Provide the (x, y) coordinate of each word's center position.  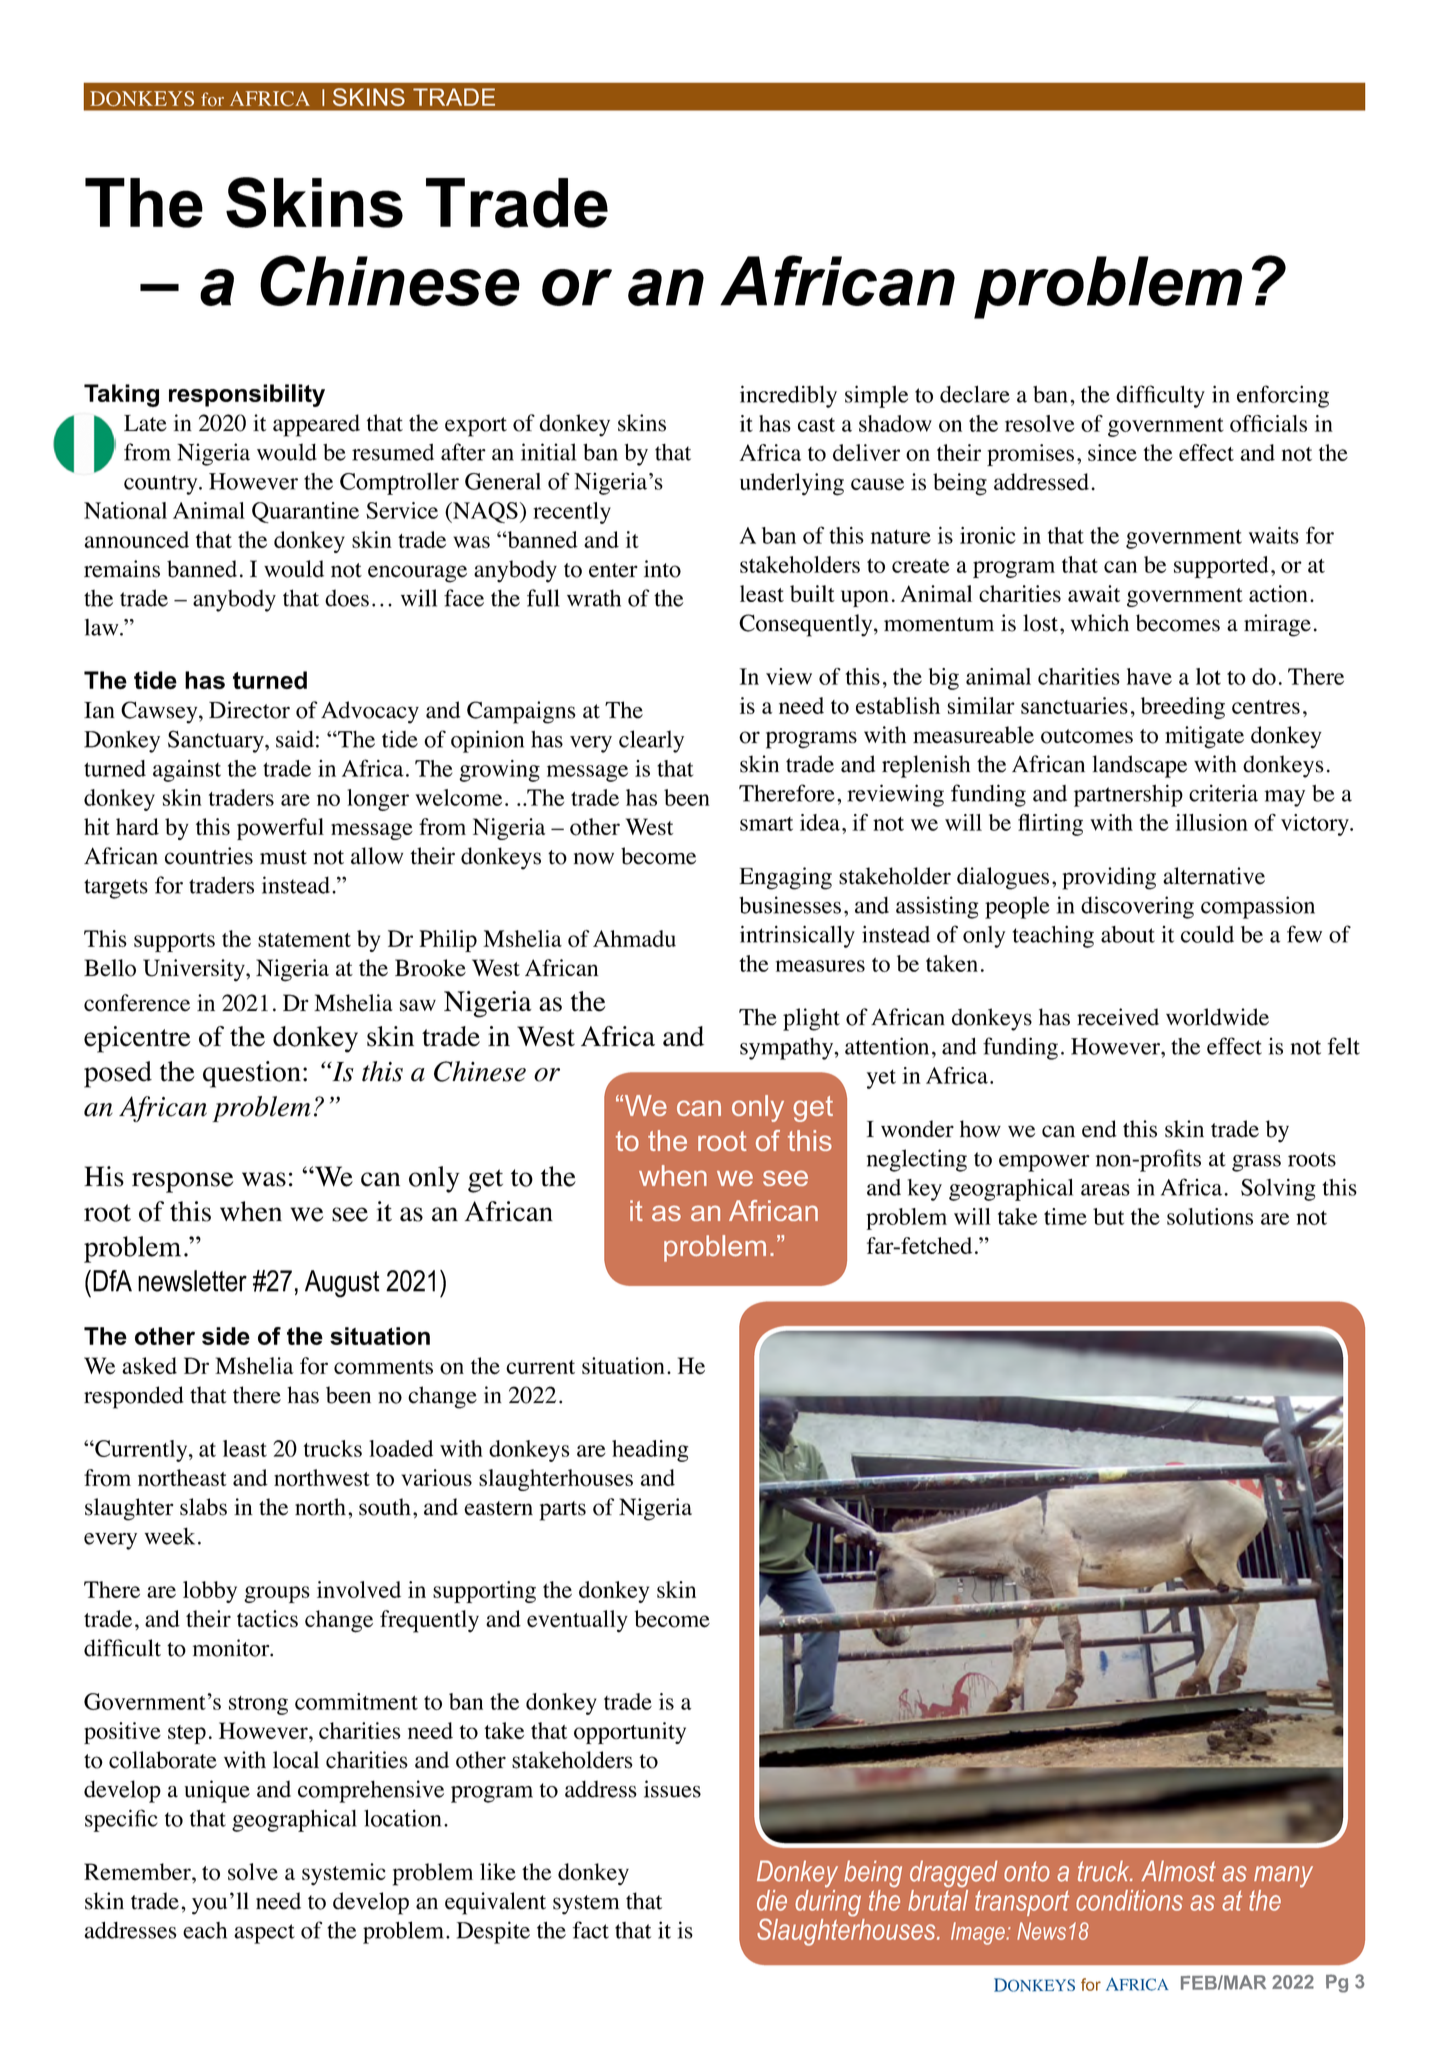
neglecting (917, 1160)
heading (650, 1451)
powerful (280, 829)
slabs (203, 1507)
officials (1268, 423)
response (182, 1182)
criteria (1223, 793)
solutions (1210, 1216)
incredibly (788, 396)
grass (1256, 1163)
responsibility (247, 395)
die (772, 1900)
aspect (264, 1934)
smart (766, 824)
